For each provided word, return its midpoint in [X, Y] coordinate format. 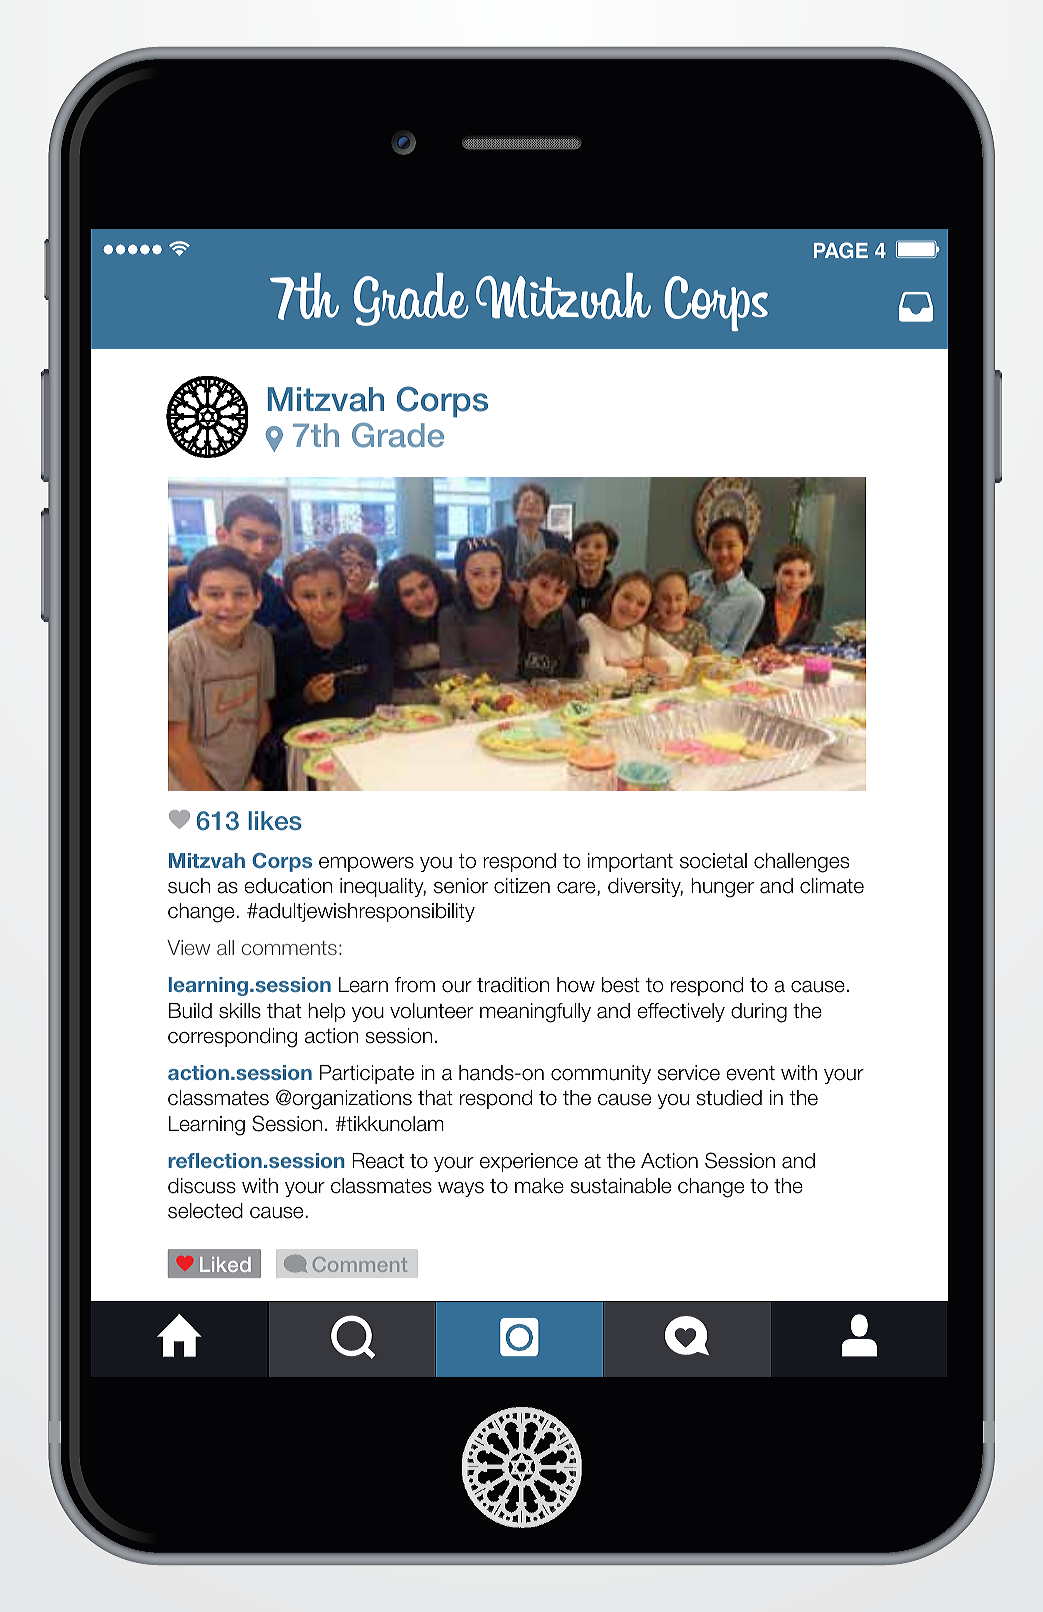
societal [713, 861]
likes [275, 821]
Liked [225, 1264]
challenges [801, 863]
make [539, 1186]
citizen [522, 886]
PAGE [841, 250]
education [288, 886]
